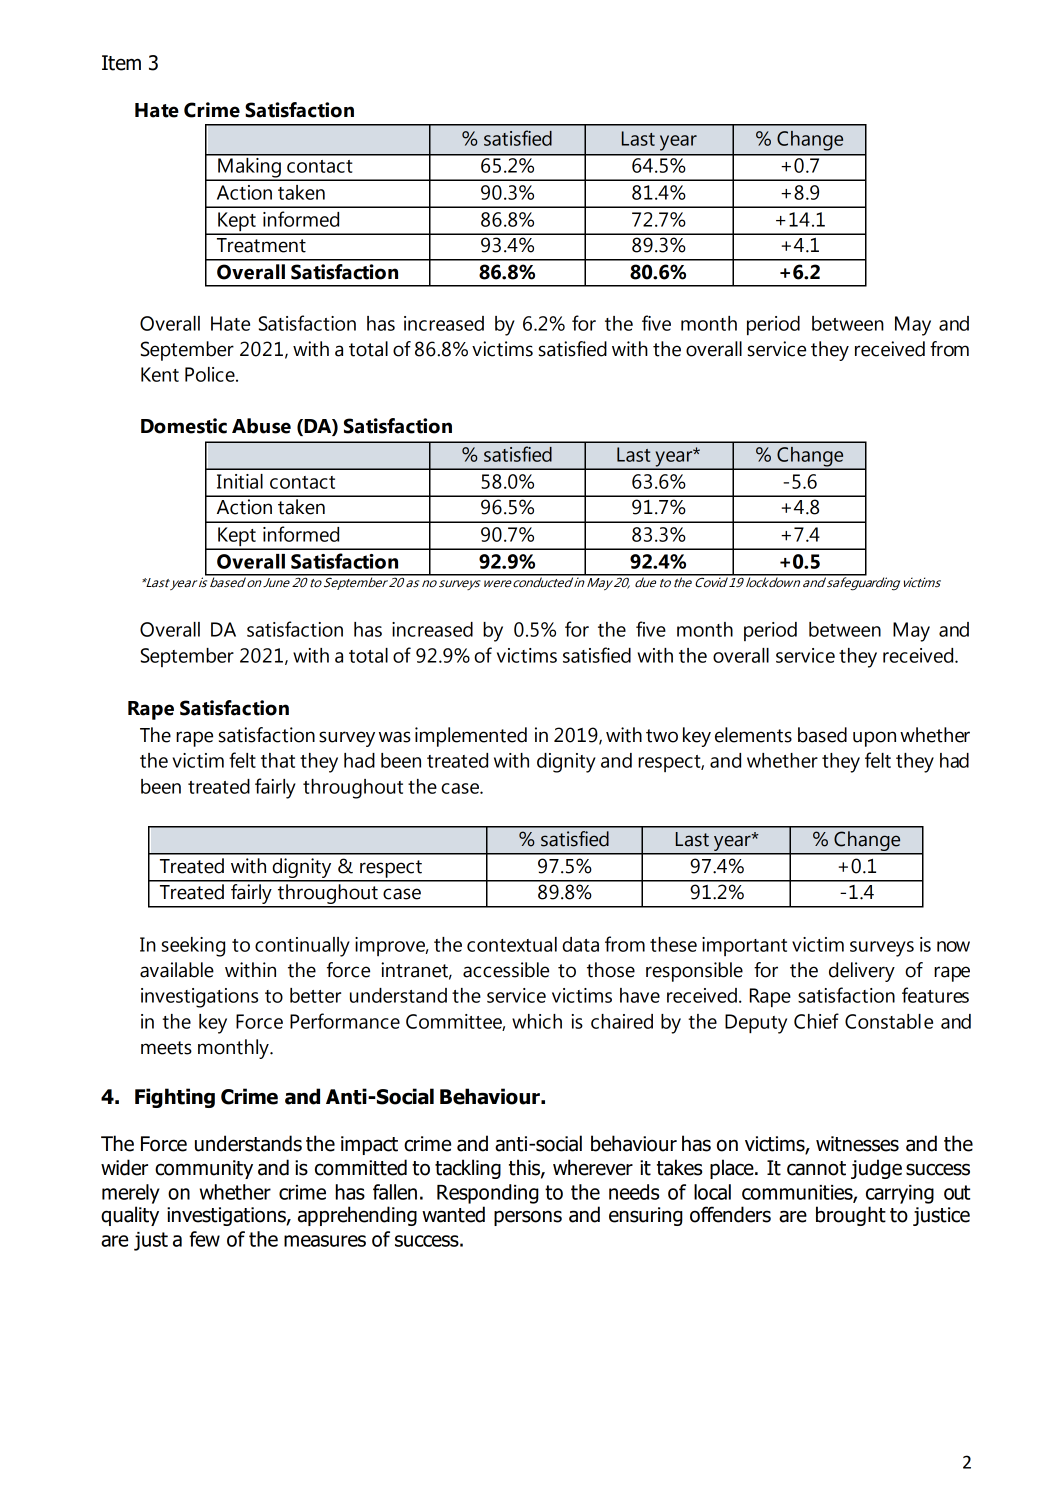 This image has height=1497, width=1059. I want to click on brought, so click(851, 1216).
